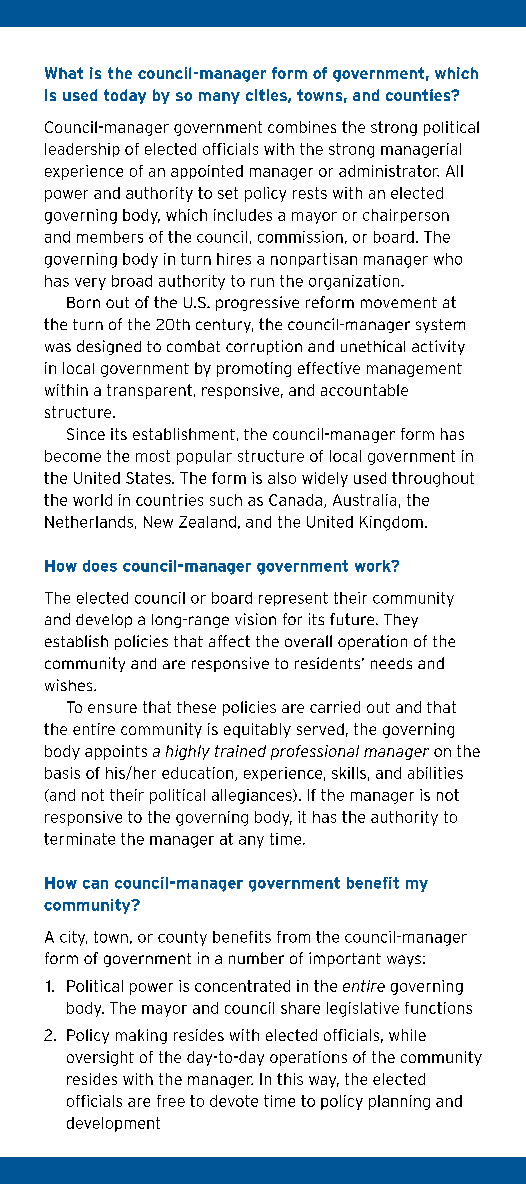 The image size is (526, 1184). I want to click on does, so click(100, 566).
